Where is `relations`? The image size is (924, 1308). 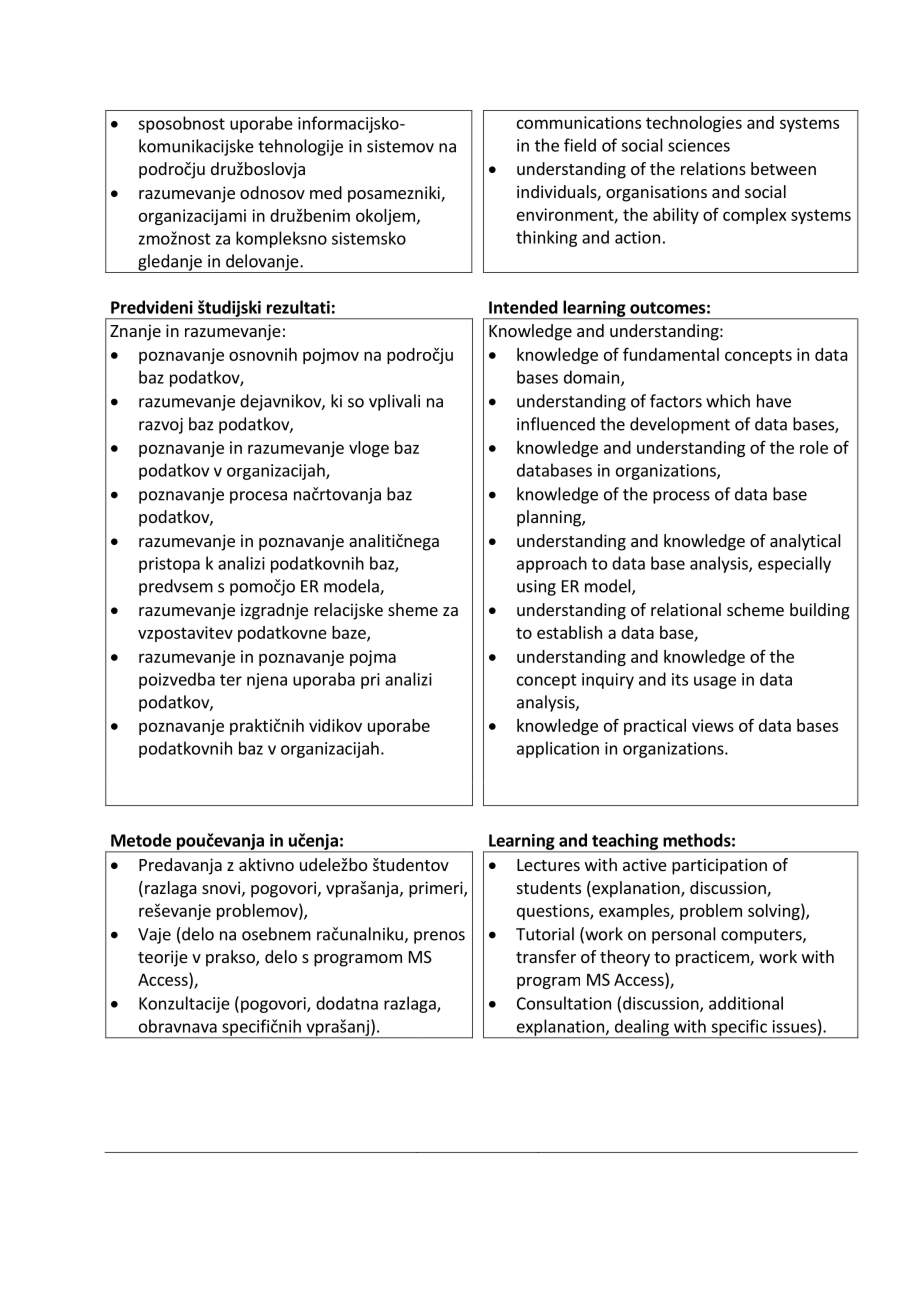 relations is located at coordinates (713, 168).
